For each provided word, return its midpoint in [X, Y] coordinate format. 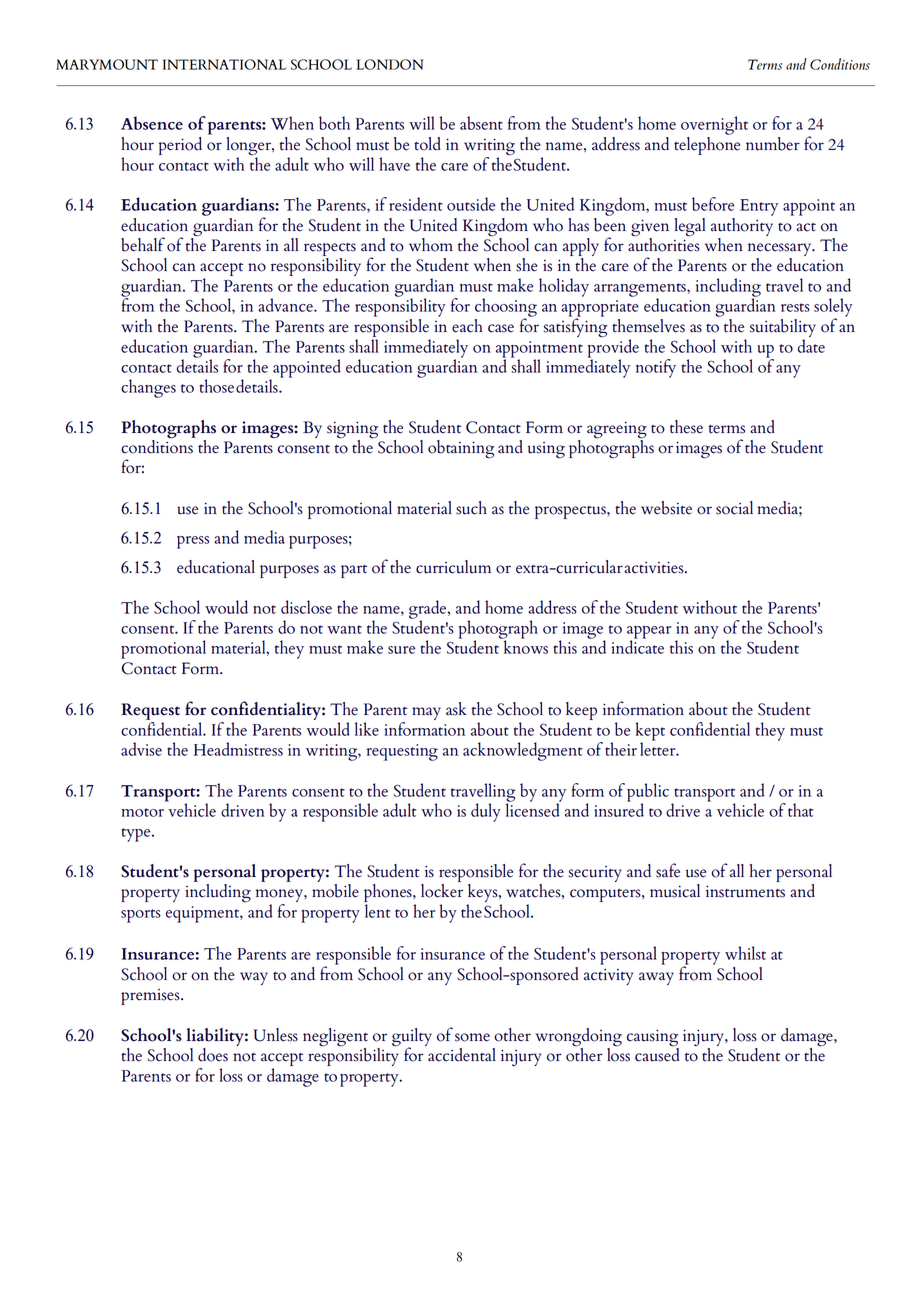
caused [657, 1054]
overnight [714, 125]
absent [481, 123]
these [686, 427]
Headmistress [238, 749]
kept [650, 732]
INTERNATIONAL [225, 64]
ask [456, 709]
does [213, 1055]
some [472, 1037]
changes [148, 388]
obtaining [461, 449]
